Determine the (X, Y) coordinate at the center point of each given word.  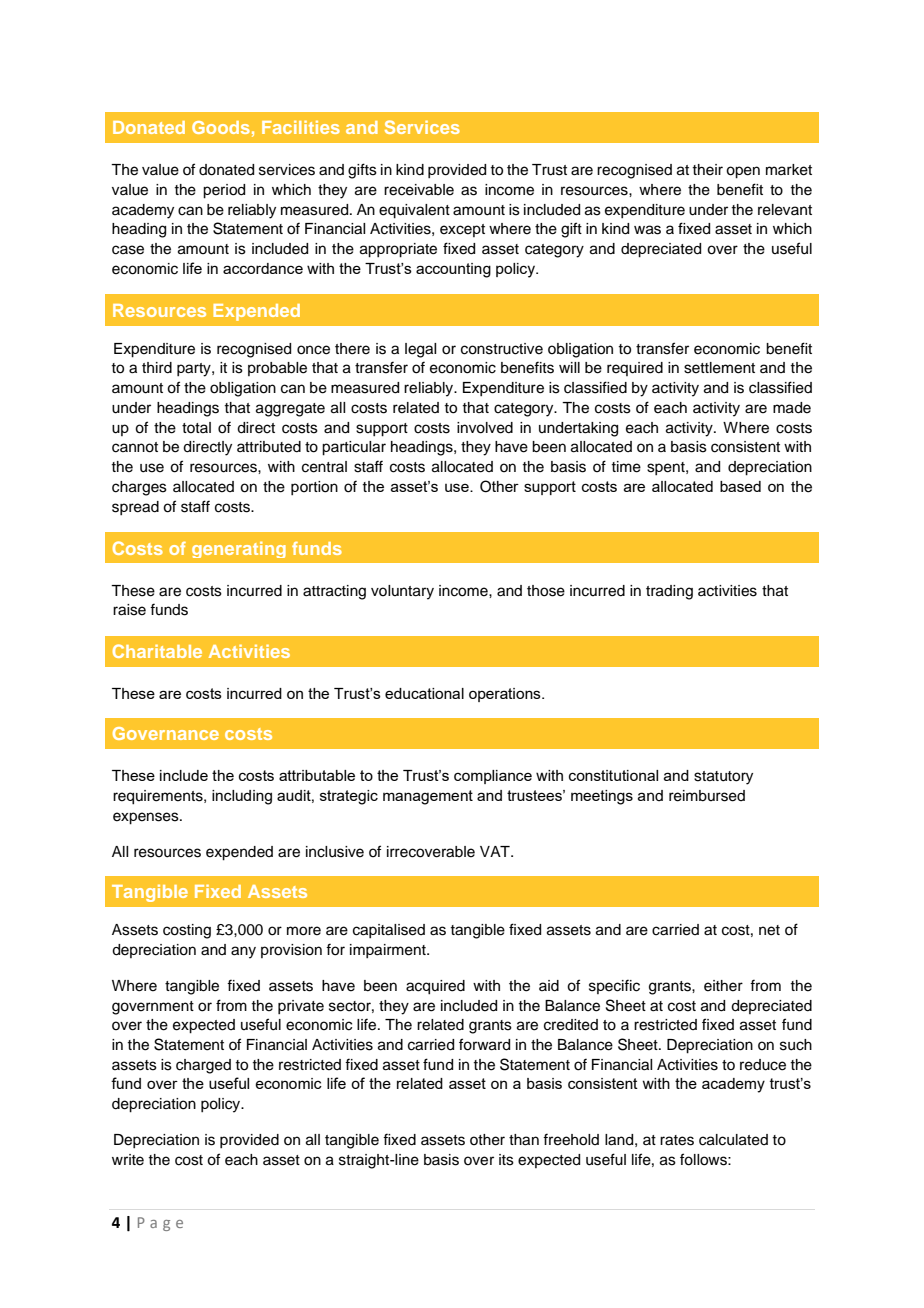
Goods (221, 127)
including (242, 797)
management (428, 797)
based (740, 486)
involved (485, 428)
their (707, 170)
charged (203, 1066)
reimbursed (707, 796)
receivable (419, 190)
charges (139, 488)
